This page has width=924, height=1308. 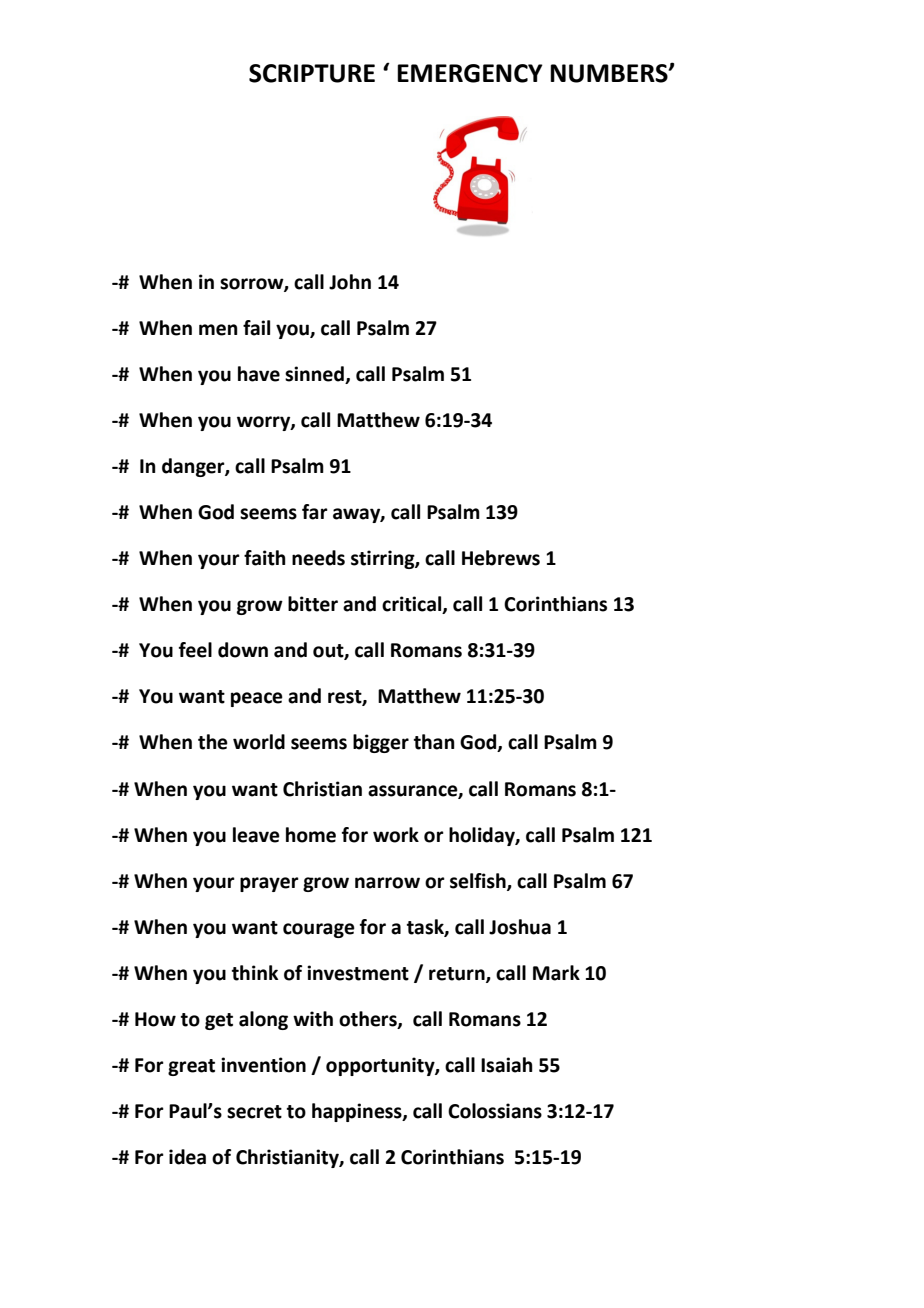 I want to click on idea, so click(x=187, y=1157).
